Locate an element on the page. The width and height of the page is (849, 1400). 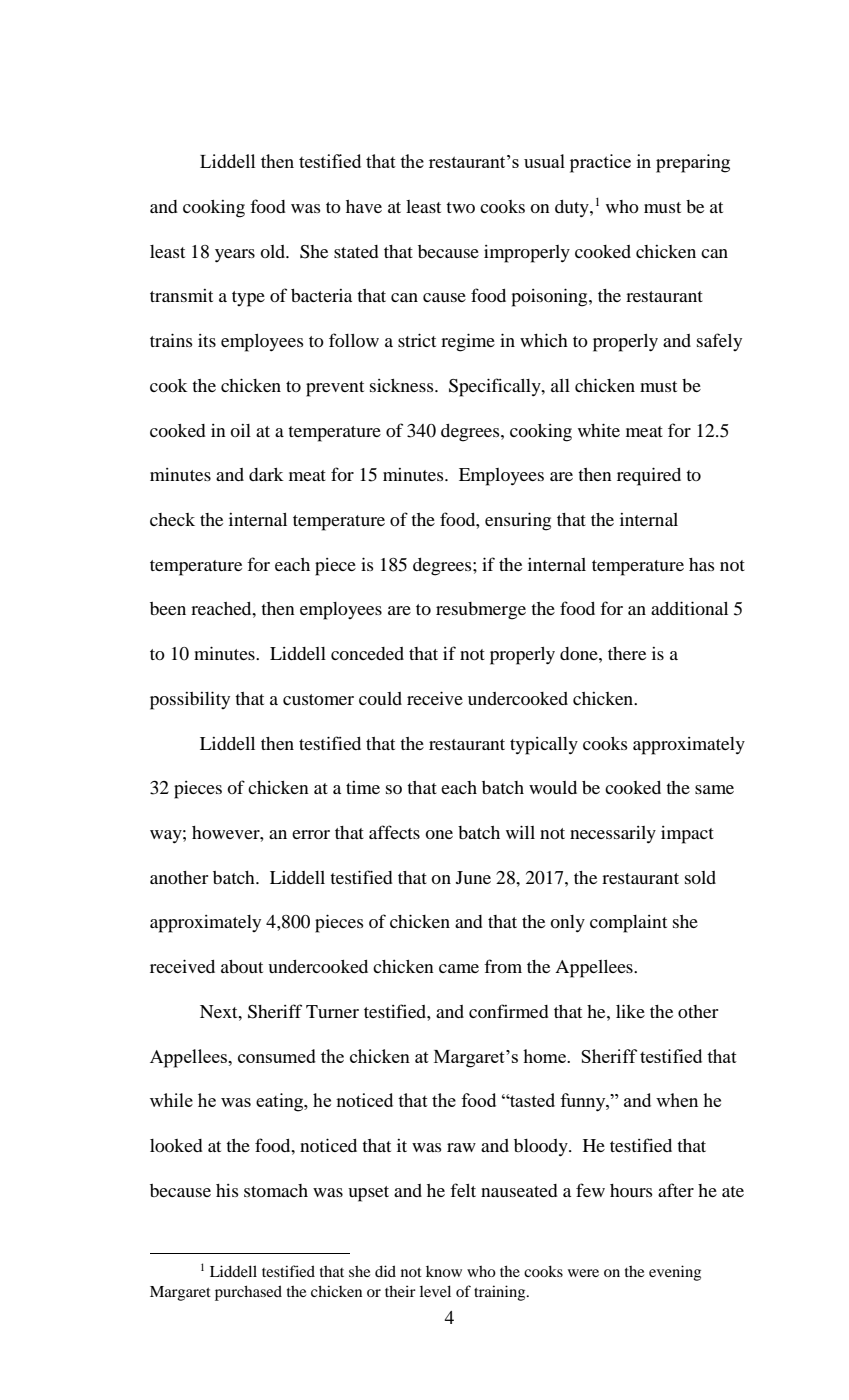
years is located at coordinates (235, 256).
